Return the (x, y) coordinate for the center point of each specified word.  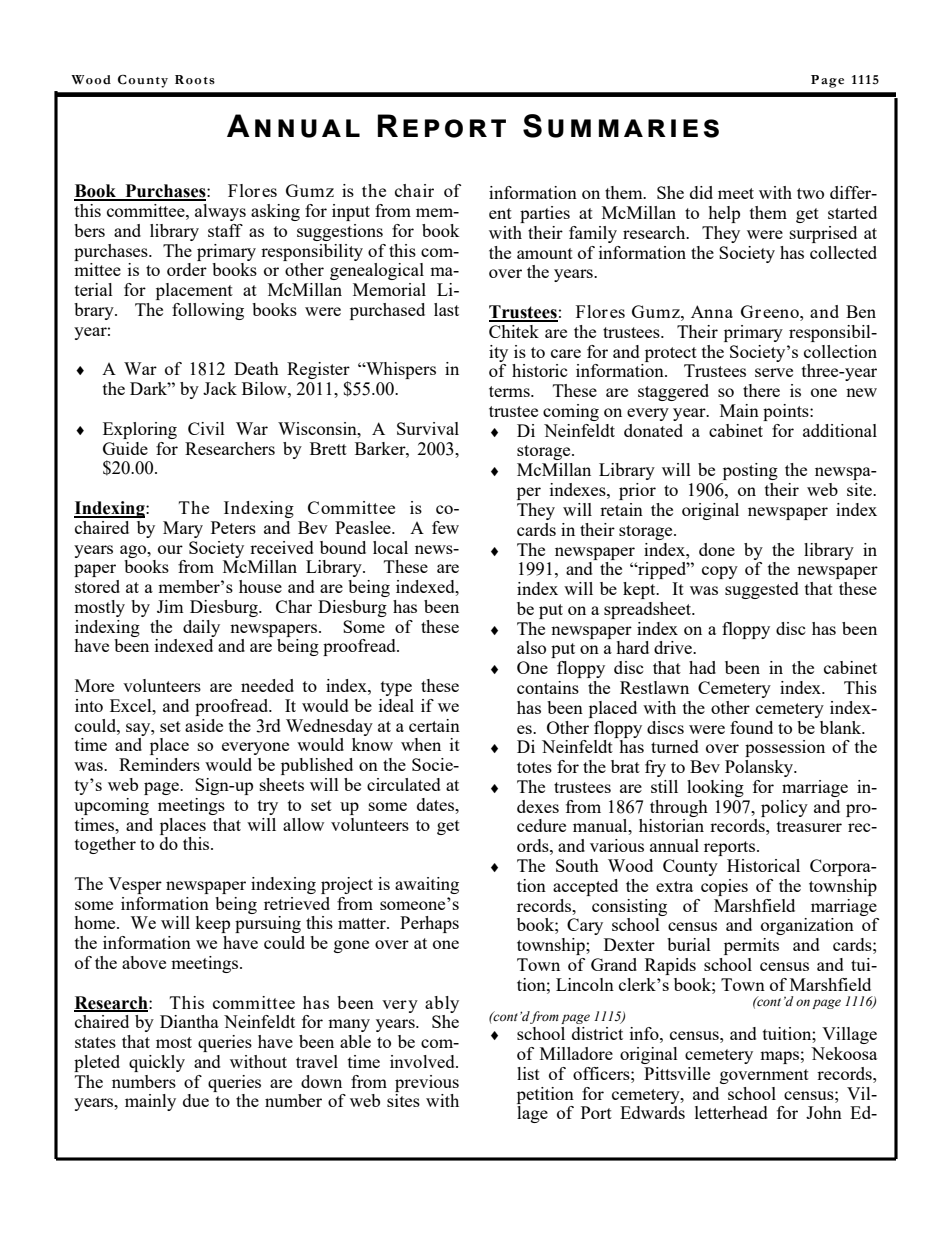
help (724, 214)
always (220, 212)
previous (427, 1083)
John (824, 1112)
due (196, 1100)
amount (545, 253)
